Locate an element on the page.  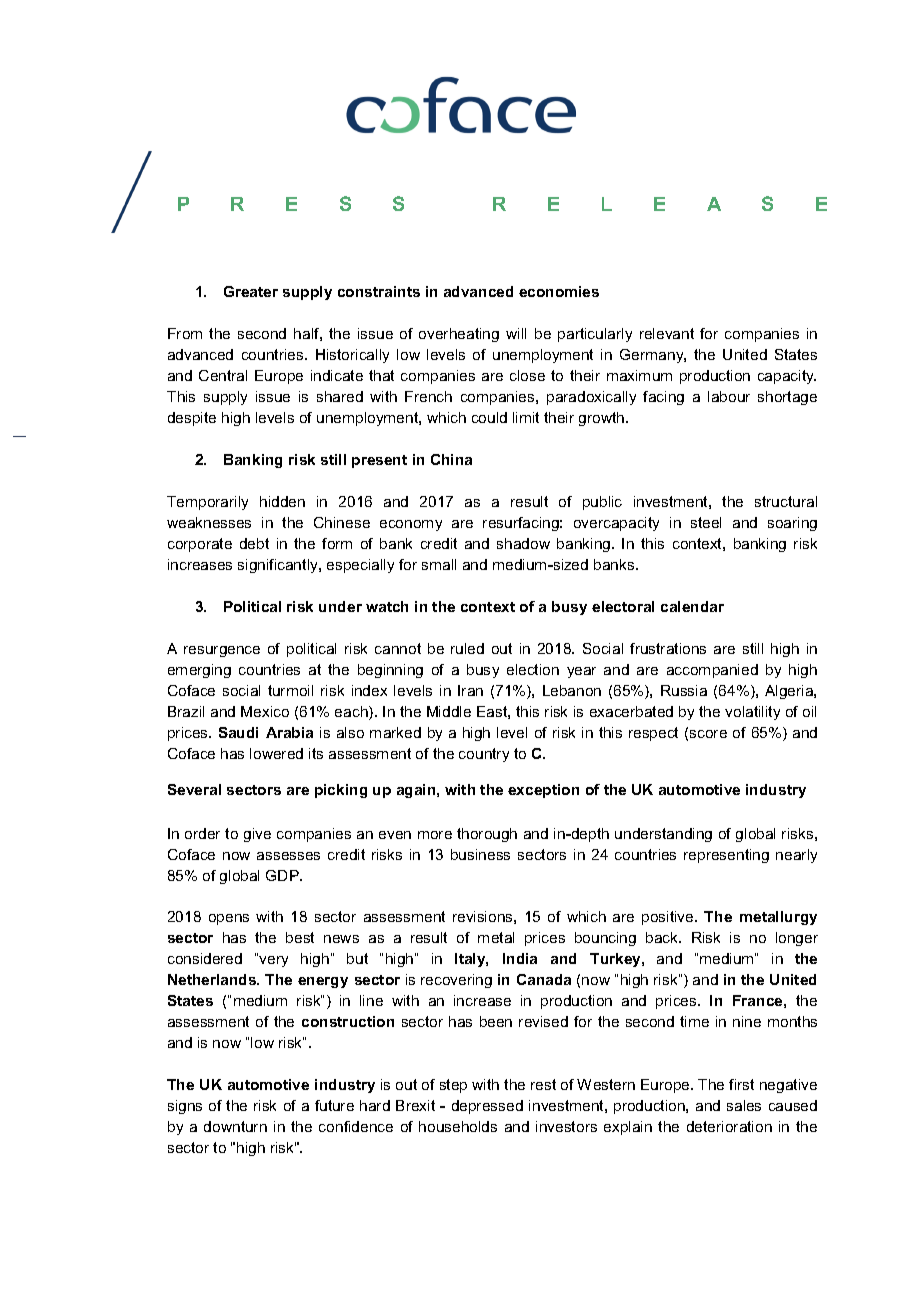
Iran is located at coordinates (470, 690).
